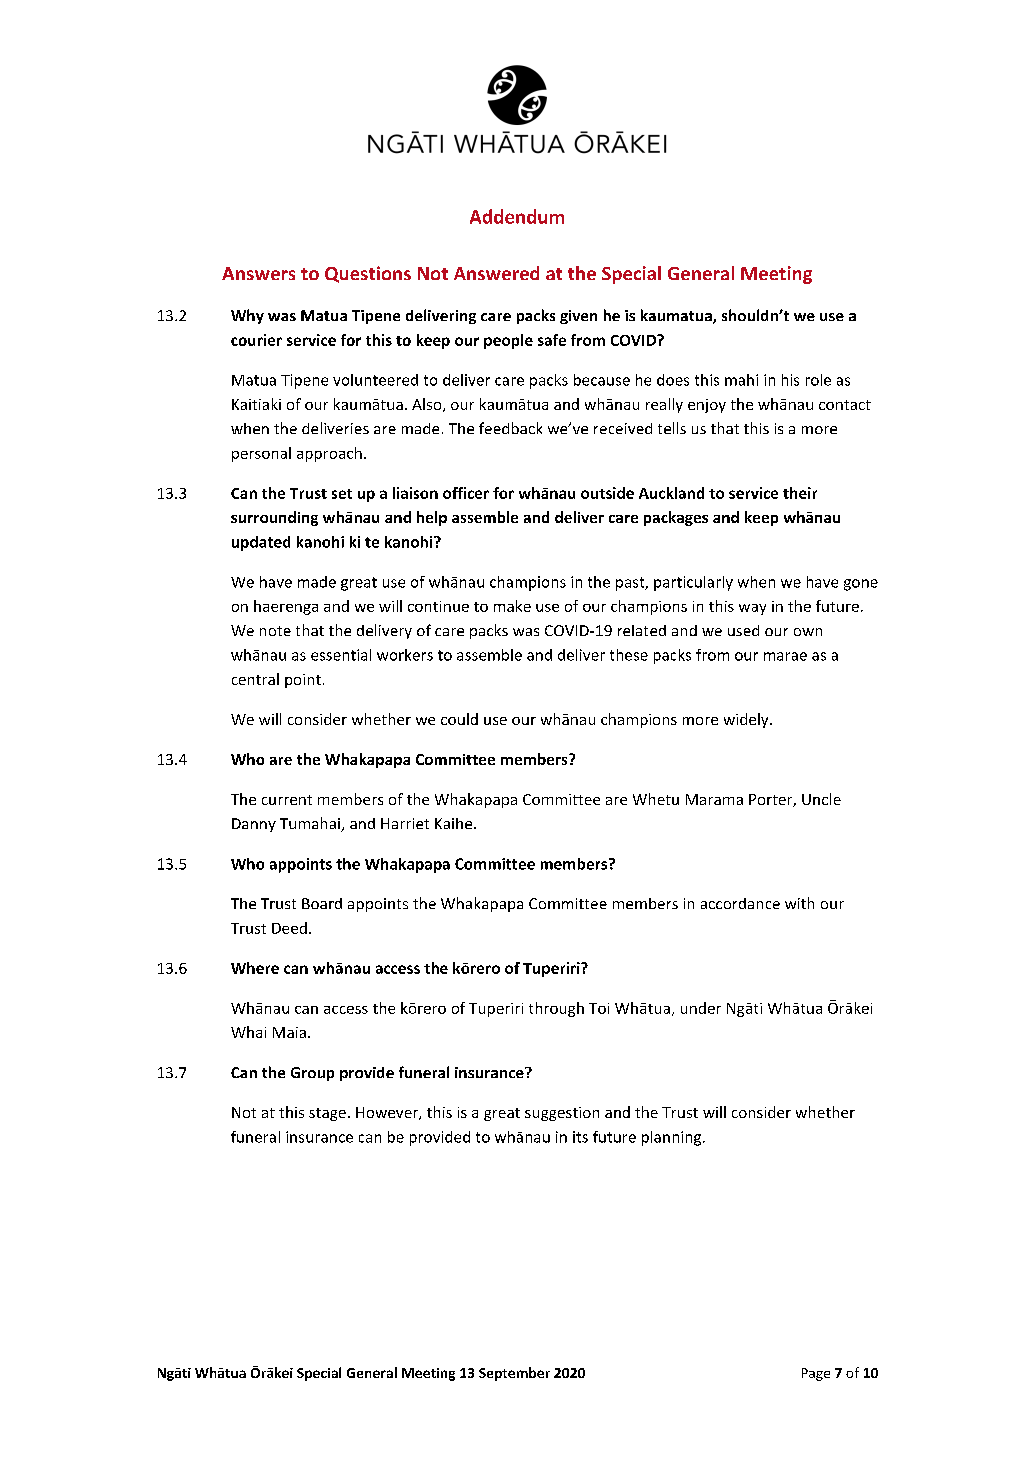  I want to click on Addendum, so click(517, 216).
